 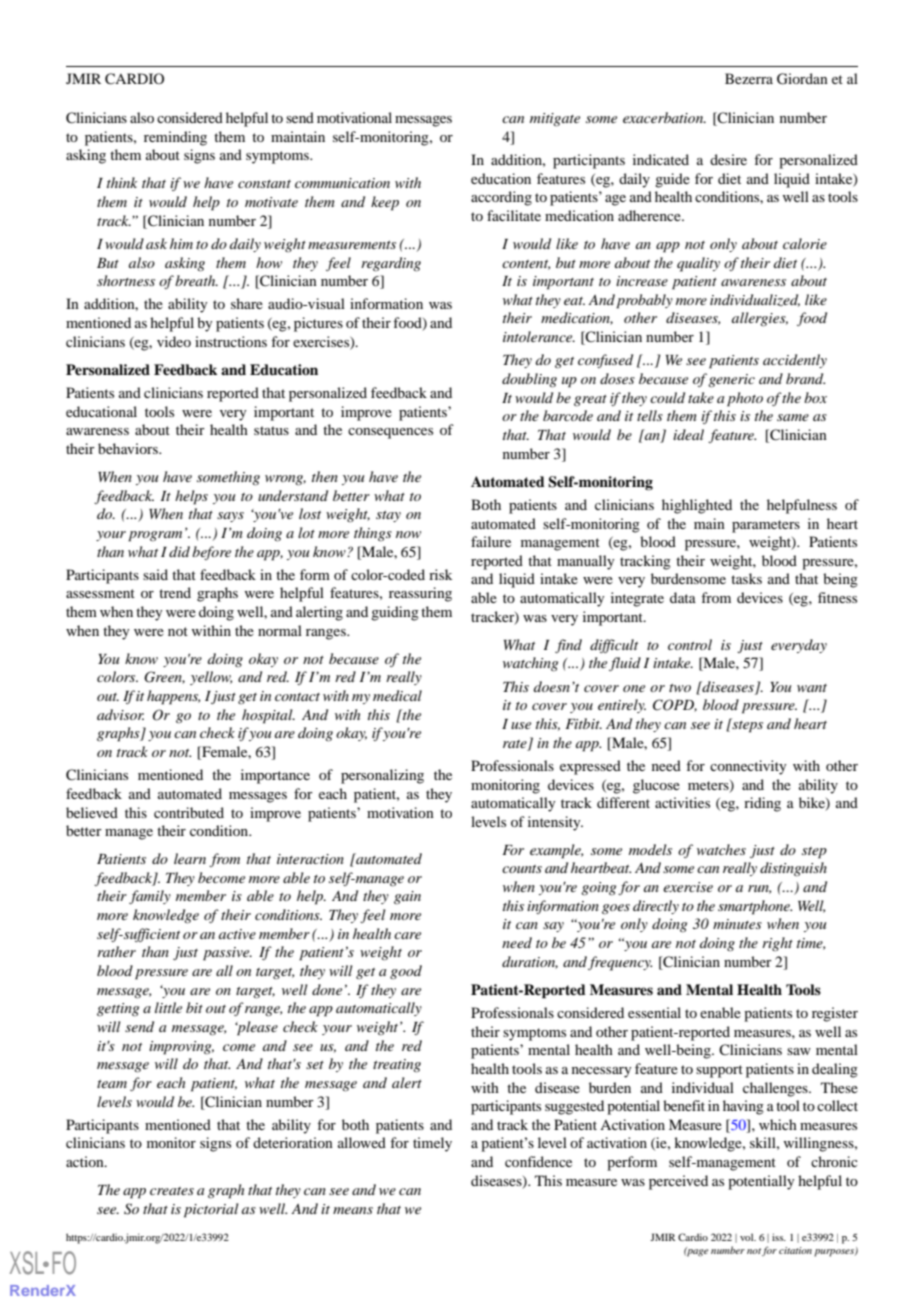 I want to click on desire, so click(x=728, y=159).
